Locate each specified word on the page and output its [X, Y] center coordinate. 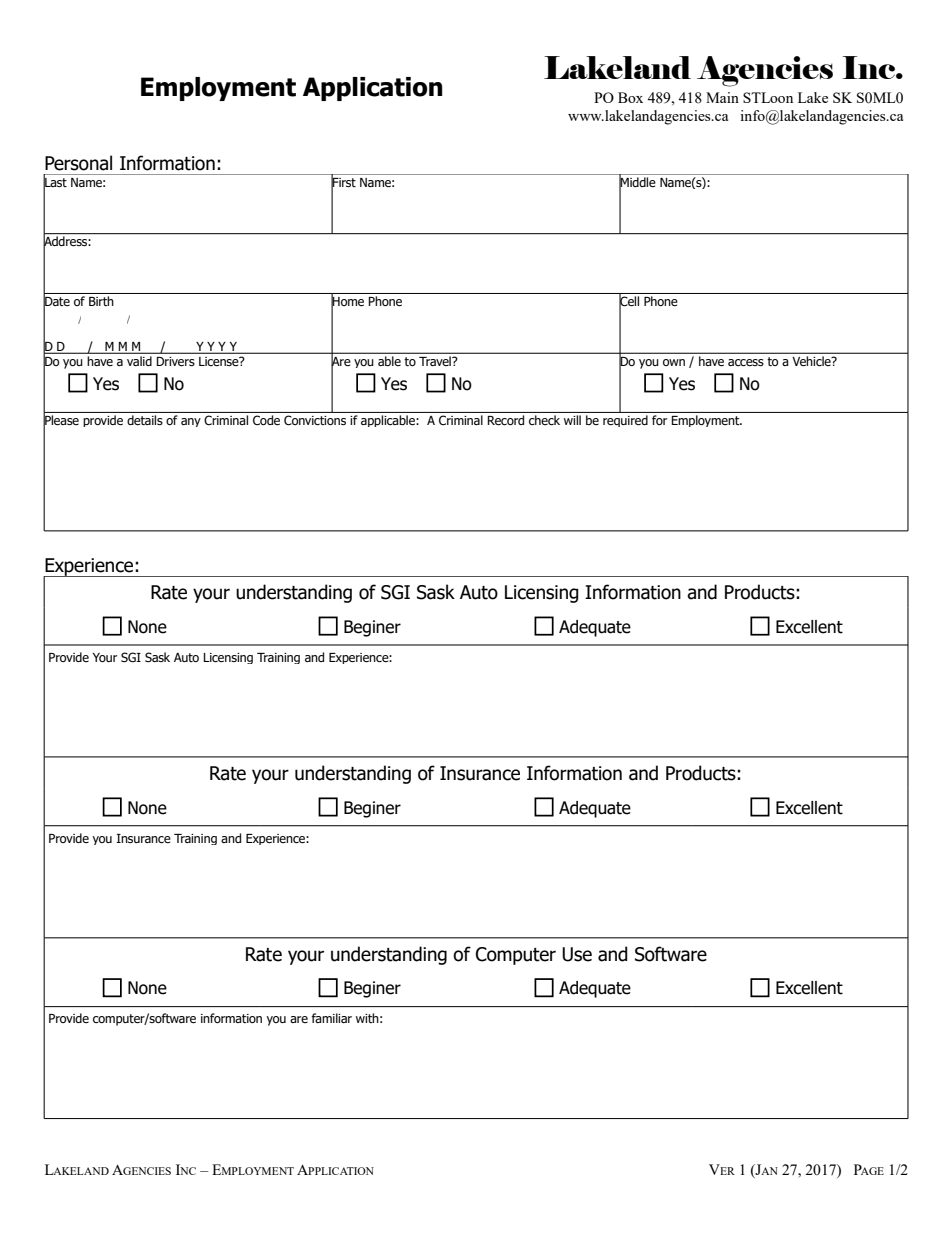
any [191, 422]
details [145, 420]
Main [722, 97]
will [572, 420]
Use [577, 954]
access [746, 362]
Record [506, 420]
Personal [78, 163]
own [674, 362]
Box [630, 97]
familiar [331, 1018]
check [544, 420]
